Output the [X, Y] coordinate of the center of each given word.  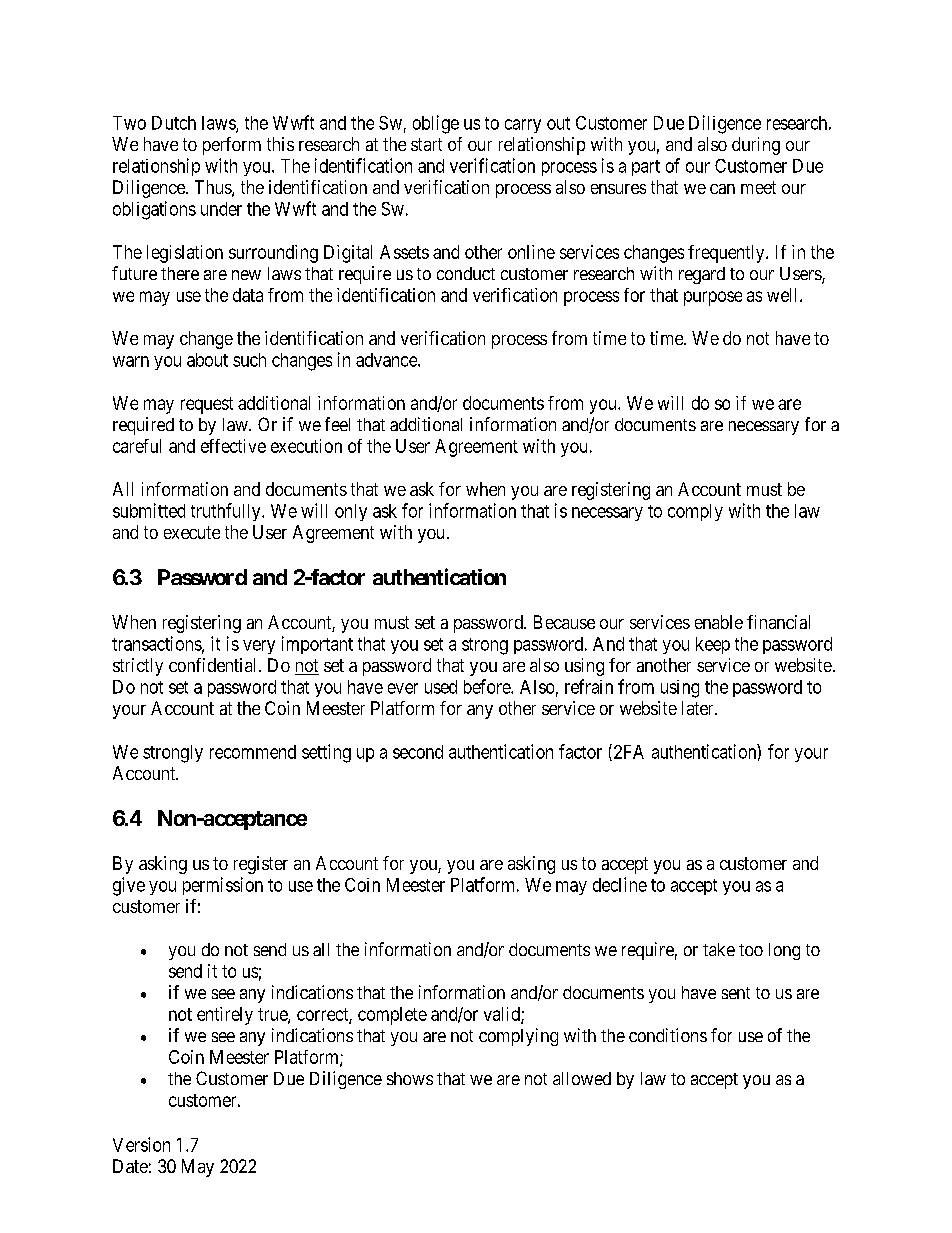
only [351, 512]
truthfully [227, 512]
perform [232, 146]
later [699, 708]
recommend [253, 752]
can [722, 189]
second [418, 752]
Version [141, 1144]
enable [719, 622]
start [426, 144]
